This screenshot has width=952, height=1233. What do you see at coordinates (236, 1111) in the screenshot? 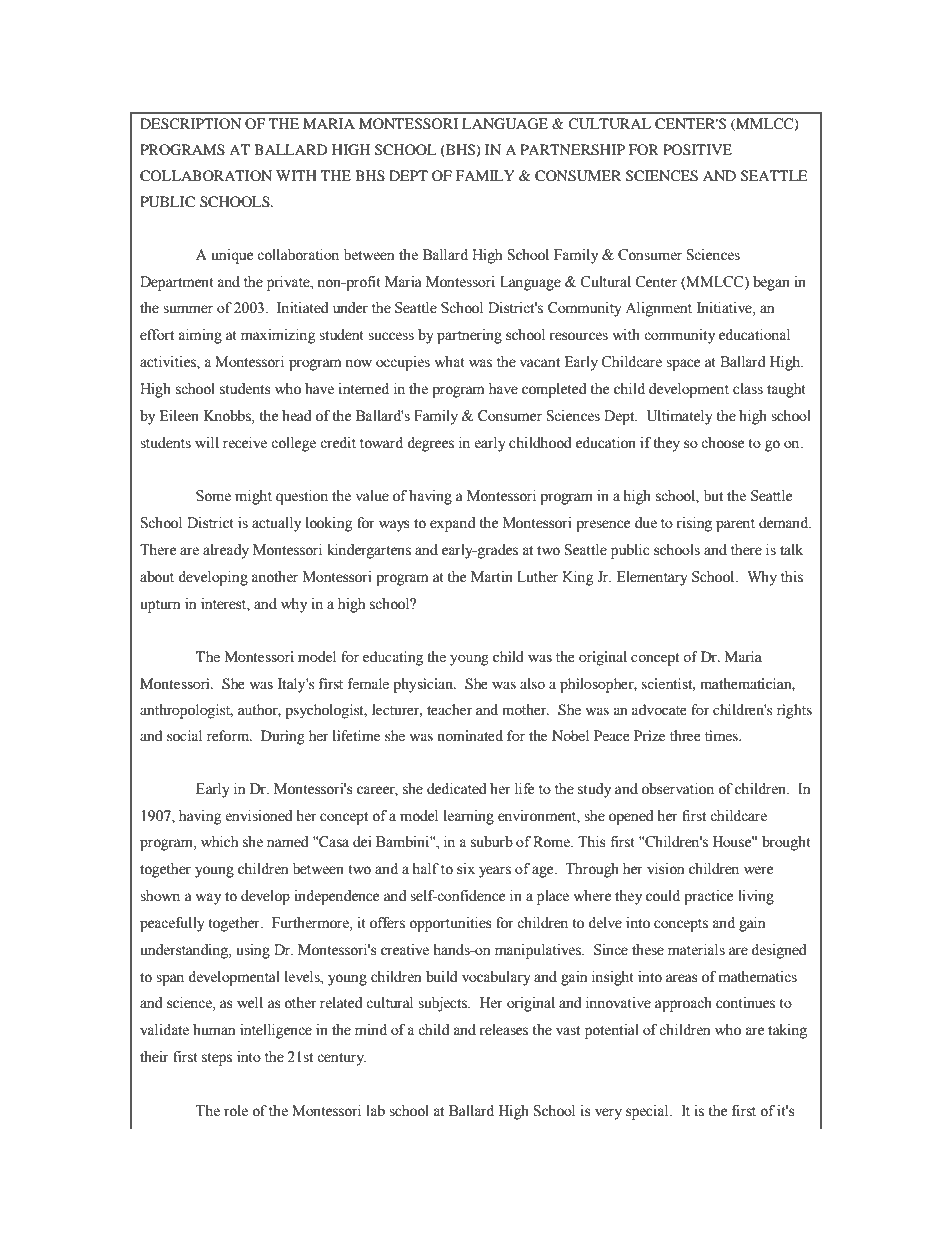
I see `role` at bounding box center [236, 1111].
